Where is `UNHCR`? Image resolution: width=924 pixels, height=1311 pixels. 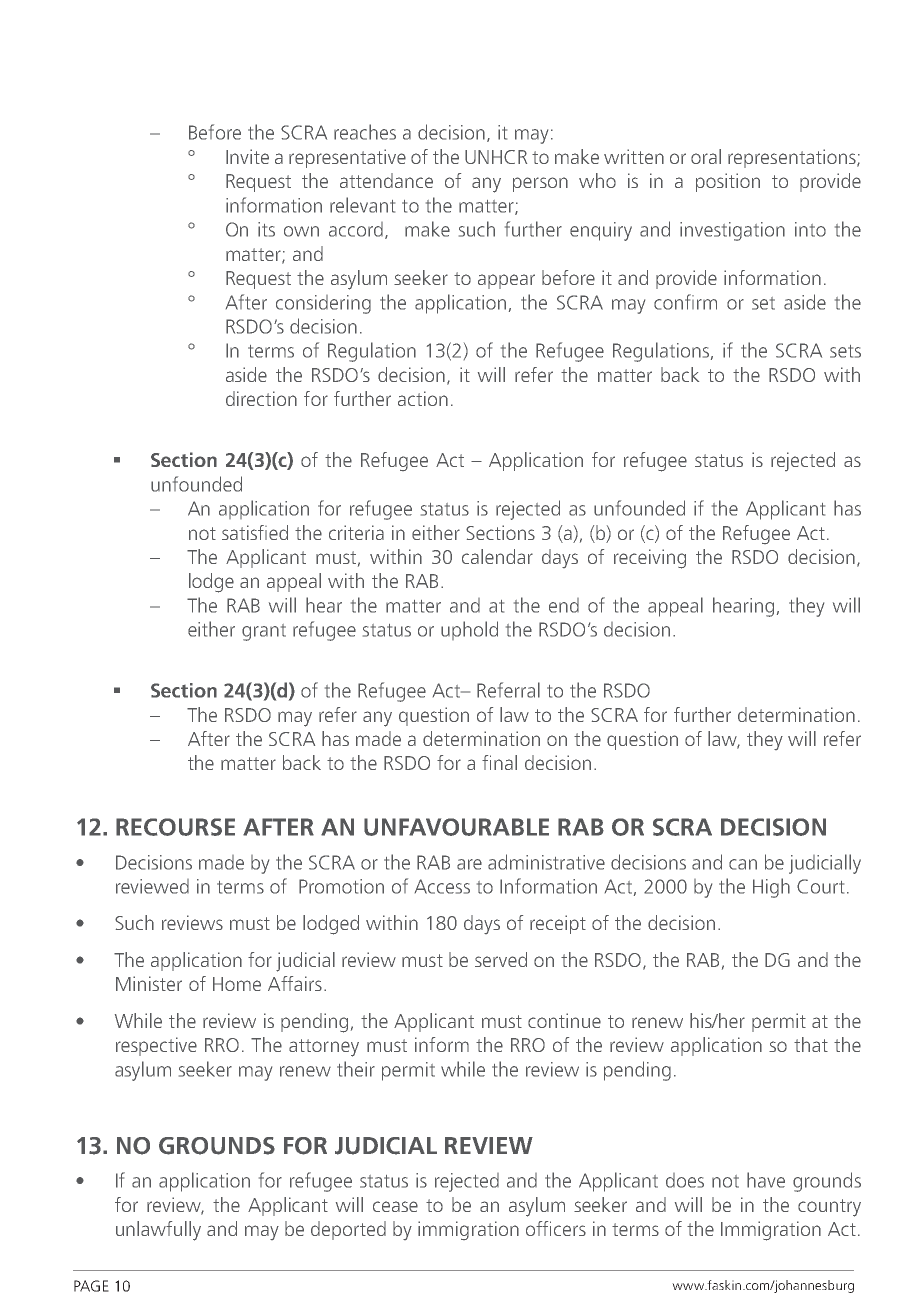
UNHCR is located at coordinates (496, 157).
